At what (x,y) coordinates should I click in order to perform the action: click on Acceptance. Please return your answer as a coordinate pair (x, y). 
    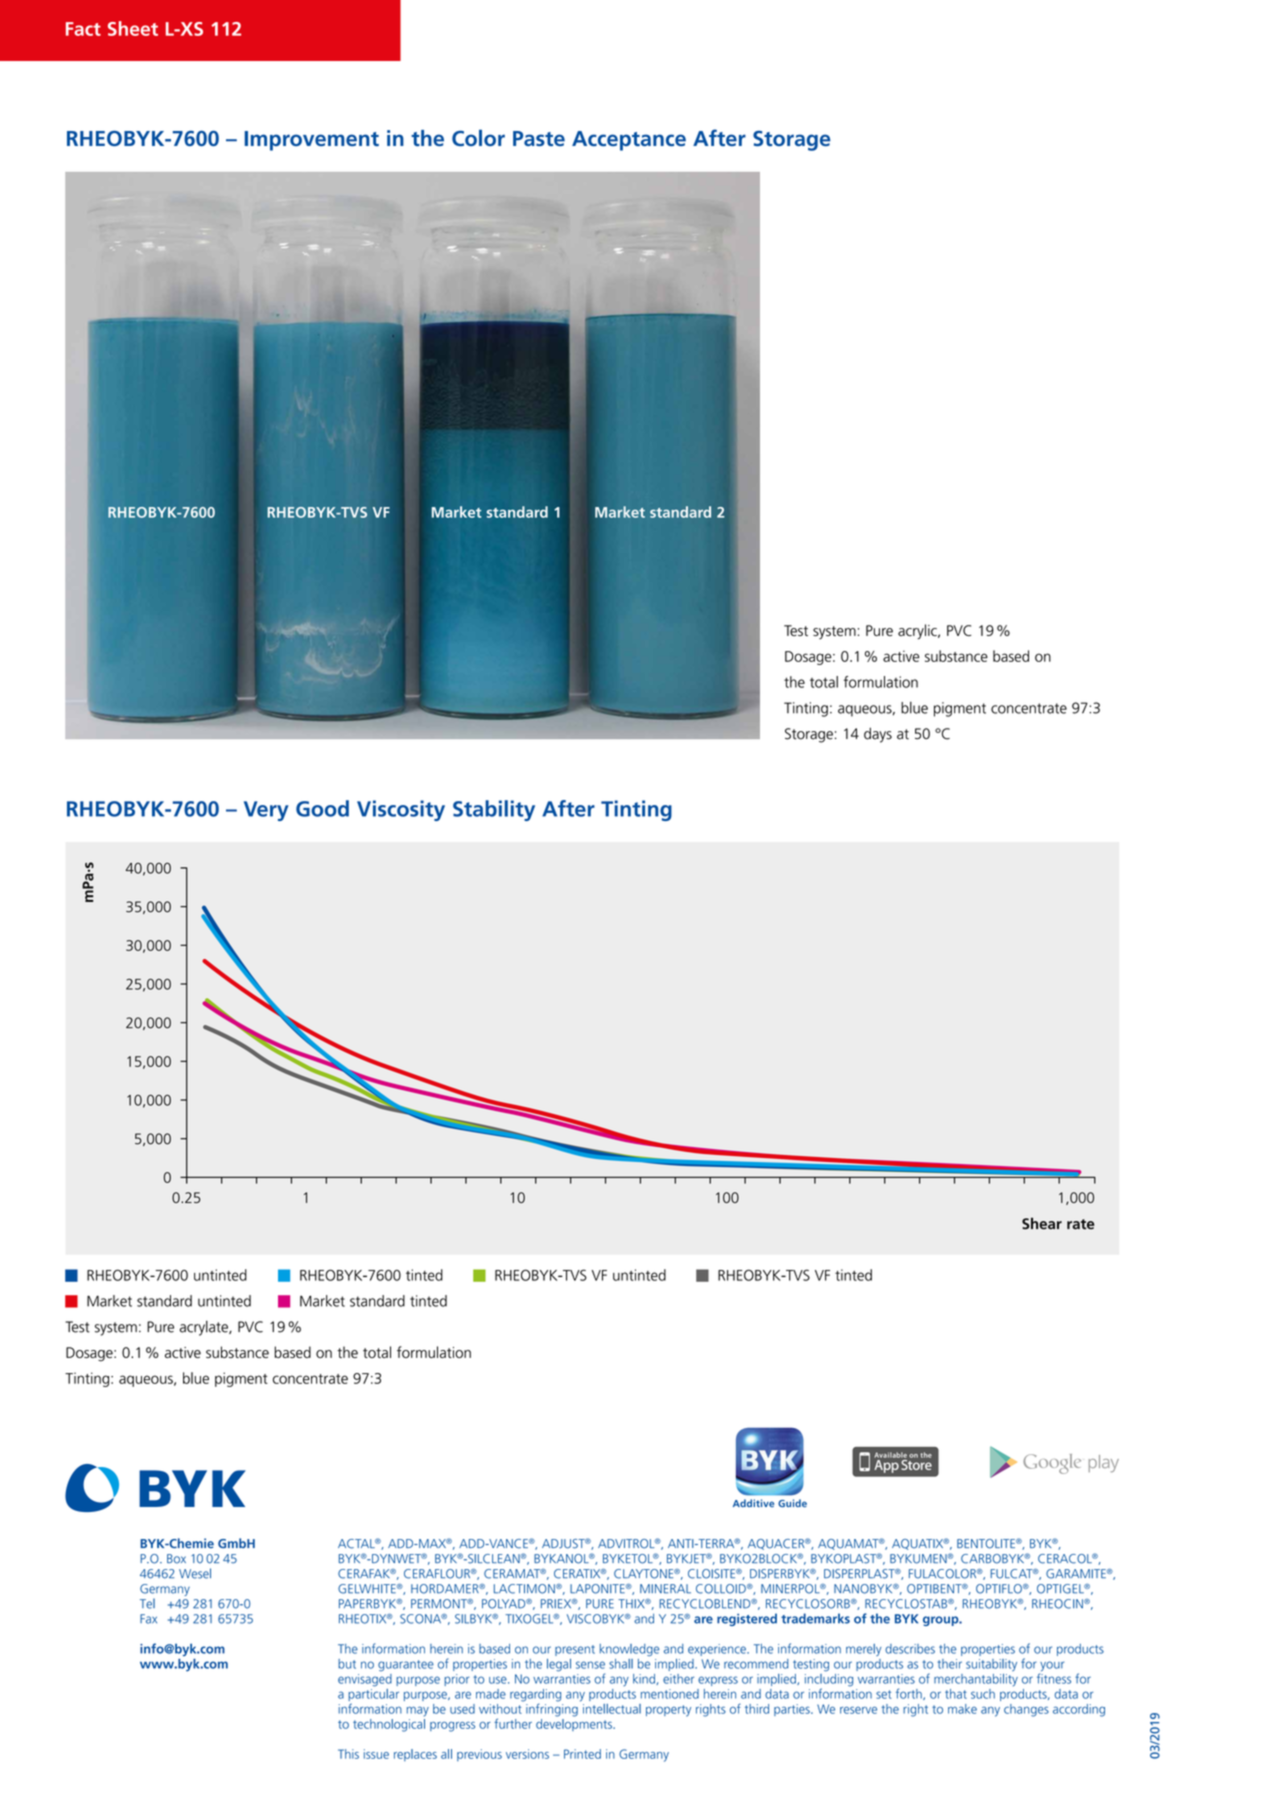
    Looking at the image, I should click on (629, 141).
